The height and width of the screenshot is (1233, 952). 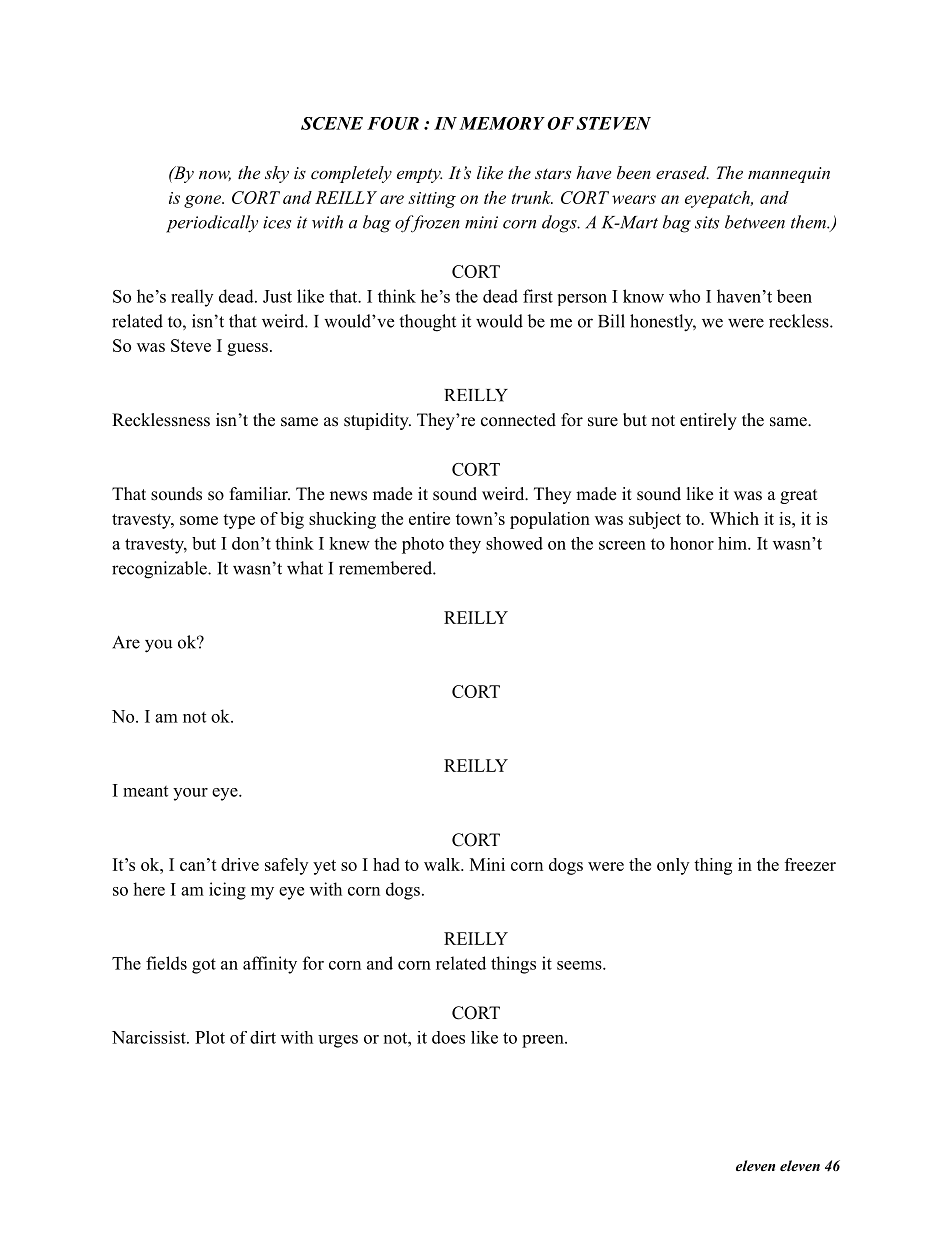 What do you see at coordinates (502, 123) in the screenshot?
I see `MEMORY` at bounding box center [502, 123].
